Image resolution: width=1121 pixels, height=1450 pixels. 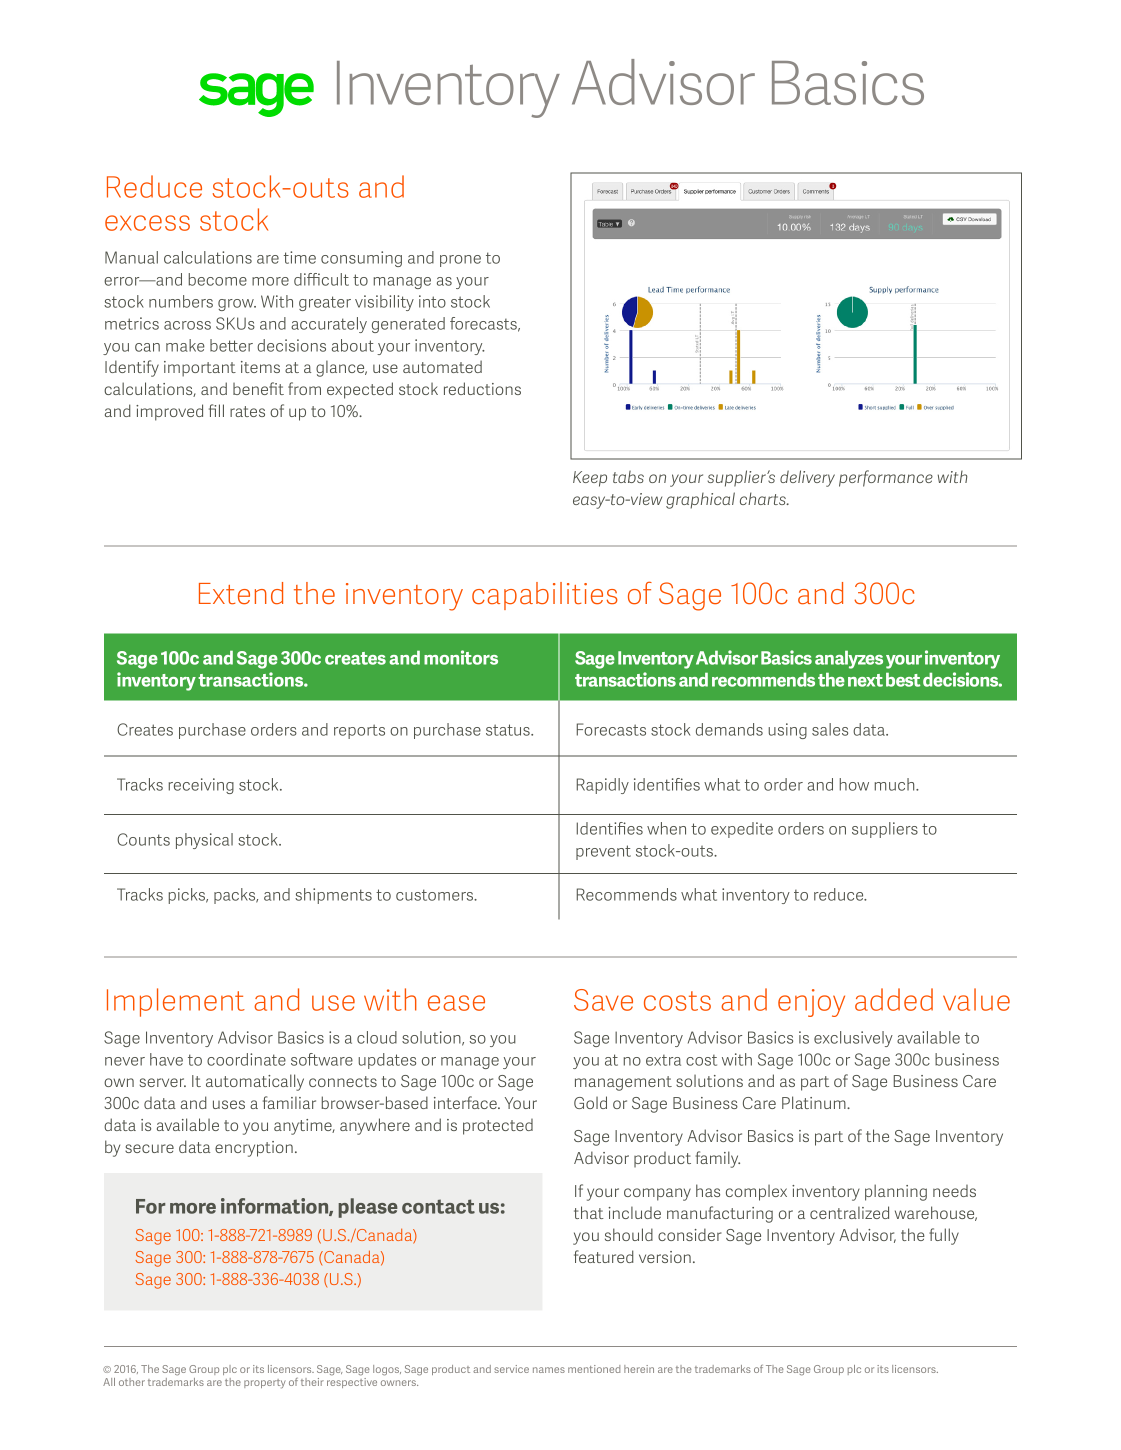 What do you see at coordinates (854, 784) in the screenshot?
I see `how` at bounding box center [854, 784].
